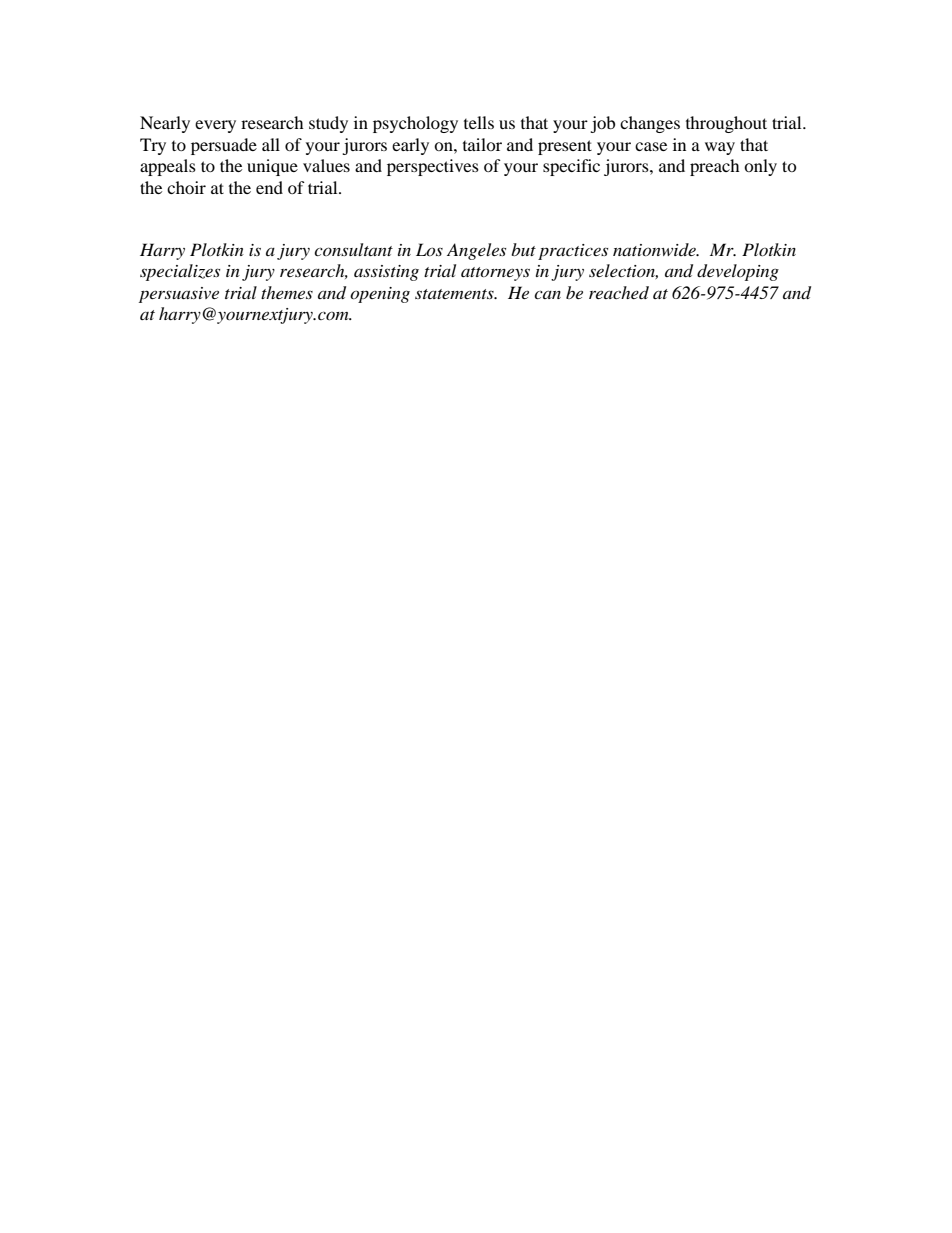 This image has width=952, height=1233. Describe the element at coordinates (215, 126) in the image. I see `every` at that location.
